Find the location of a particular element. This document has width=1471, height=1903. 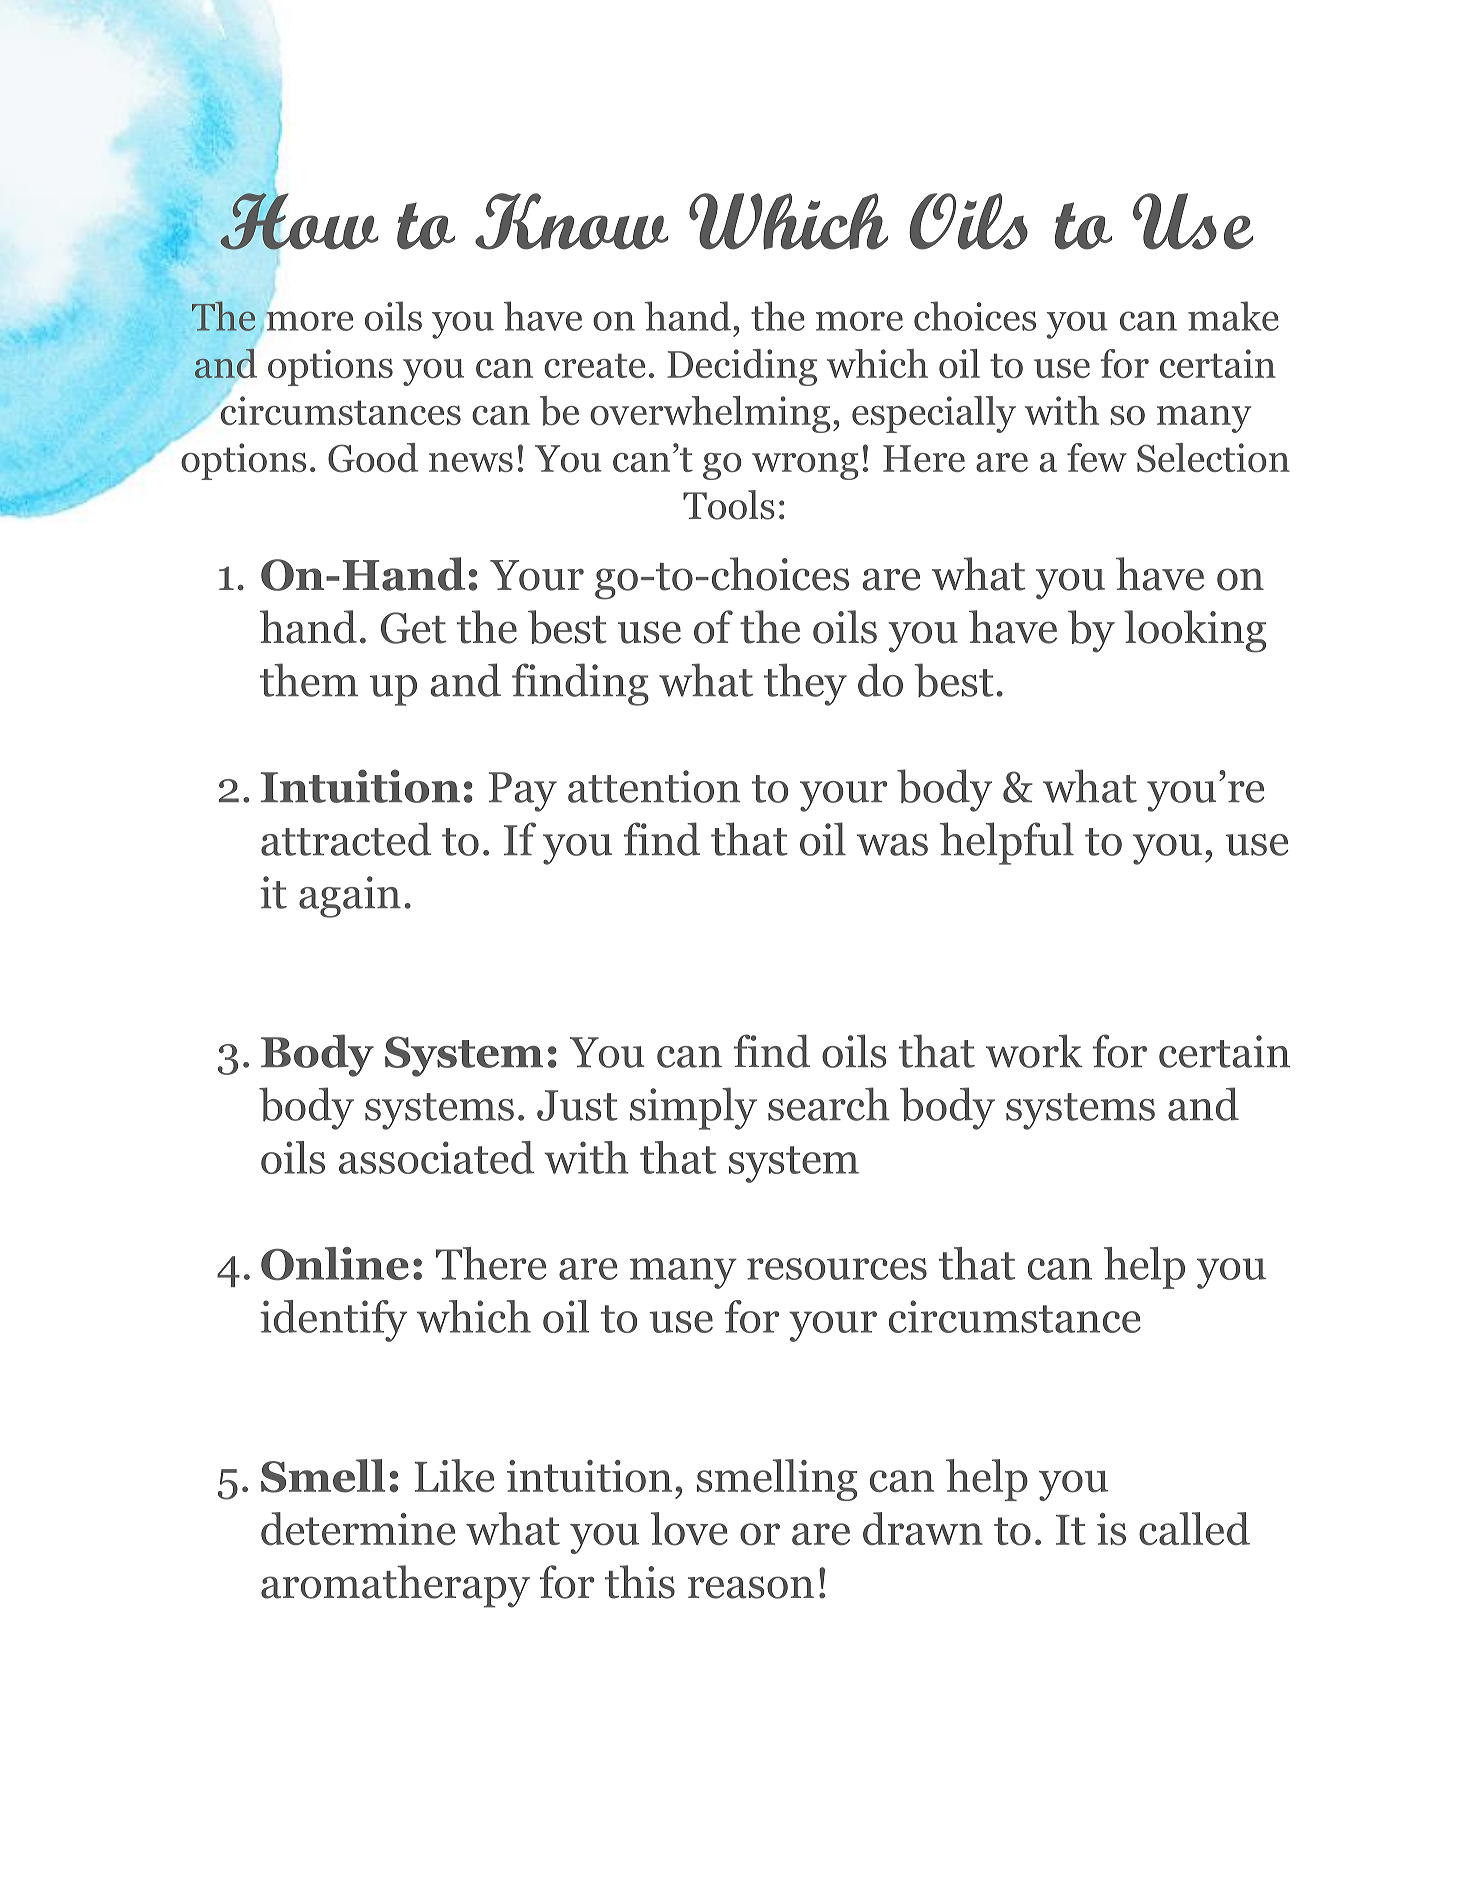

aromatherapy is located at coordinates (395, 1586).
